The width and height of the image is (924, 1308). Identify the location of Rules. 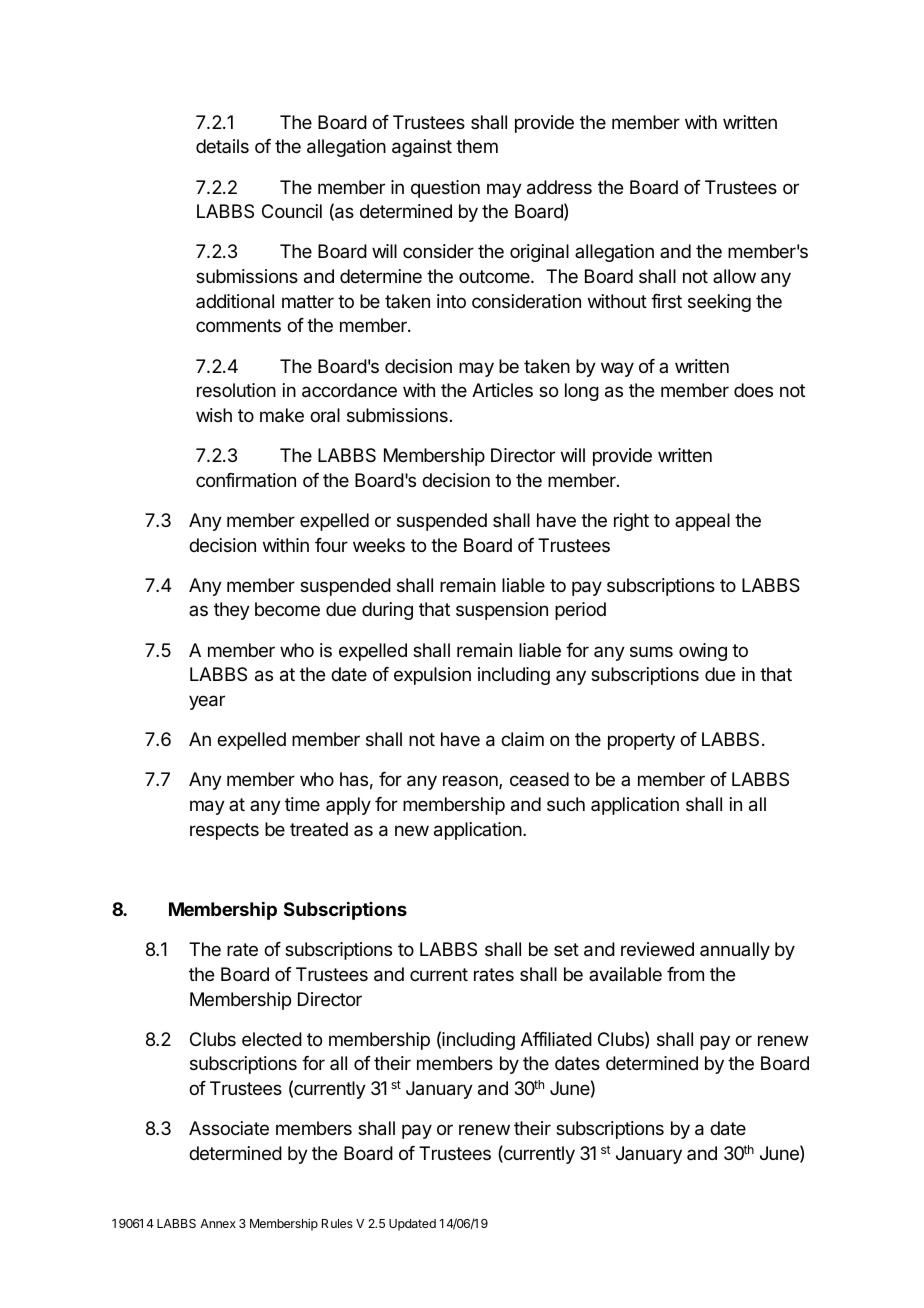
(337, 1223).
